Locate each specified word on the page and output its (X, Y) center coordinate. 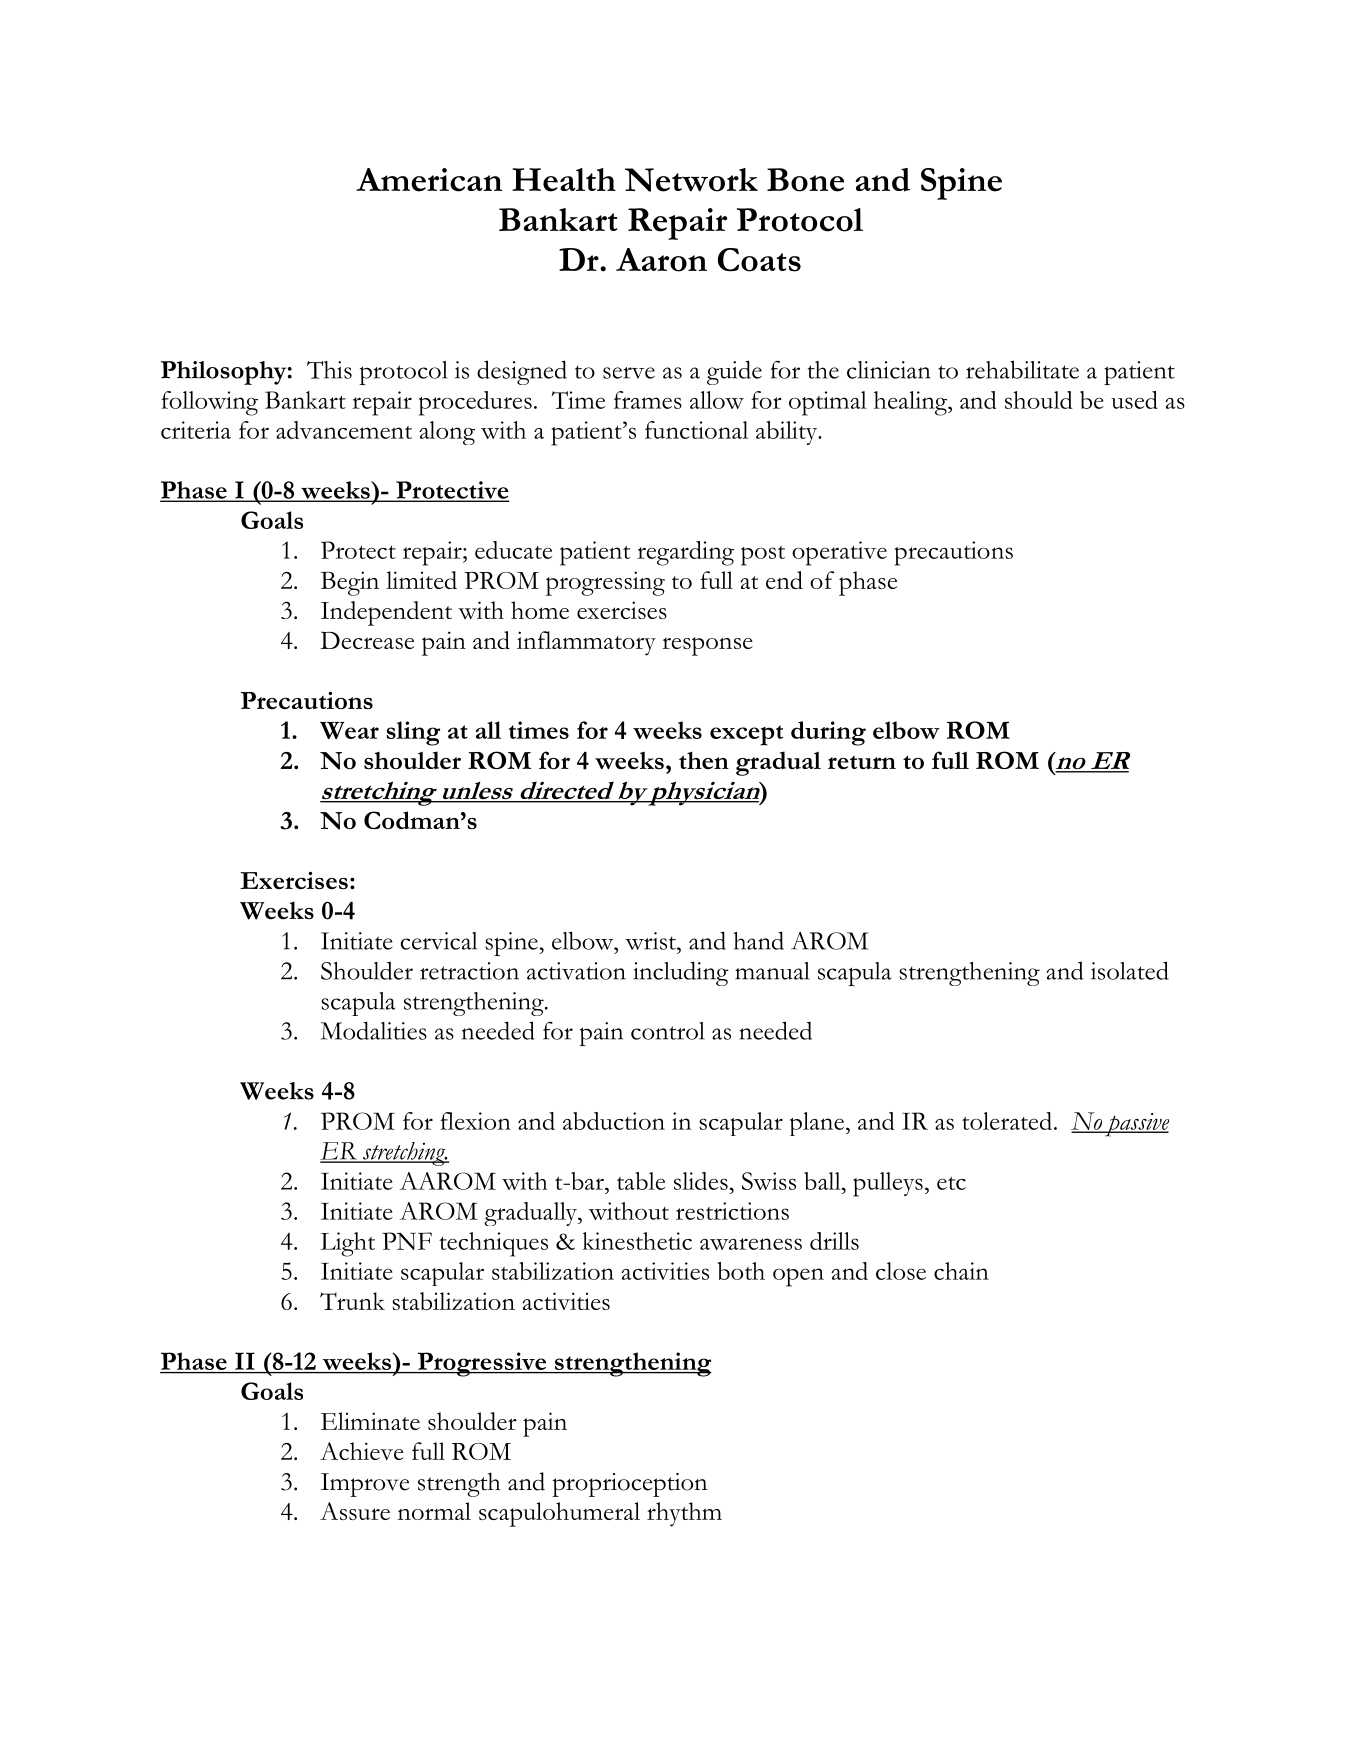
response (707, 646)
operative (839, 553)
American (429, 180)
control (668, 1031)
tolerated (1007, 1121)
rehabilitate (1022, 369)
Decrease (367, 640)
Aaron (661, 260)
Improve (365, 1485)
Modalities (374, 1030)
